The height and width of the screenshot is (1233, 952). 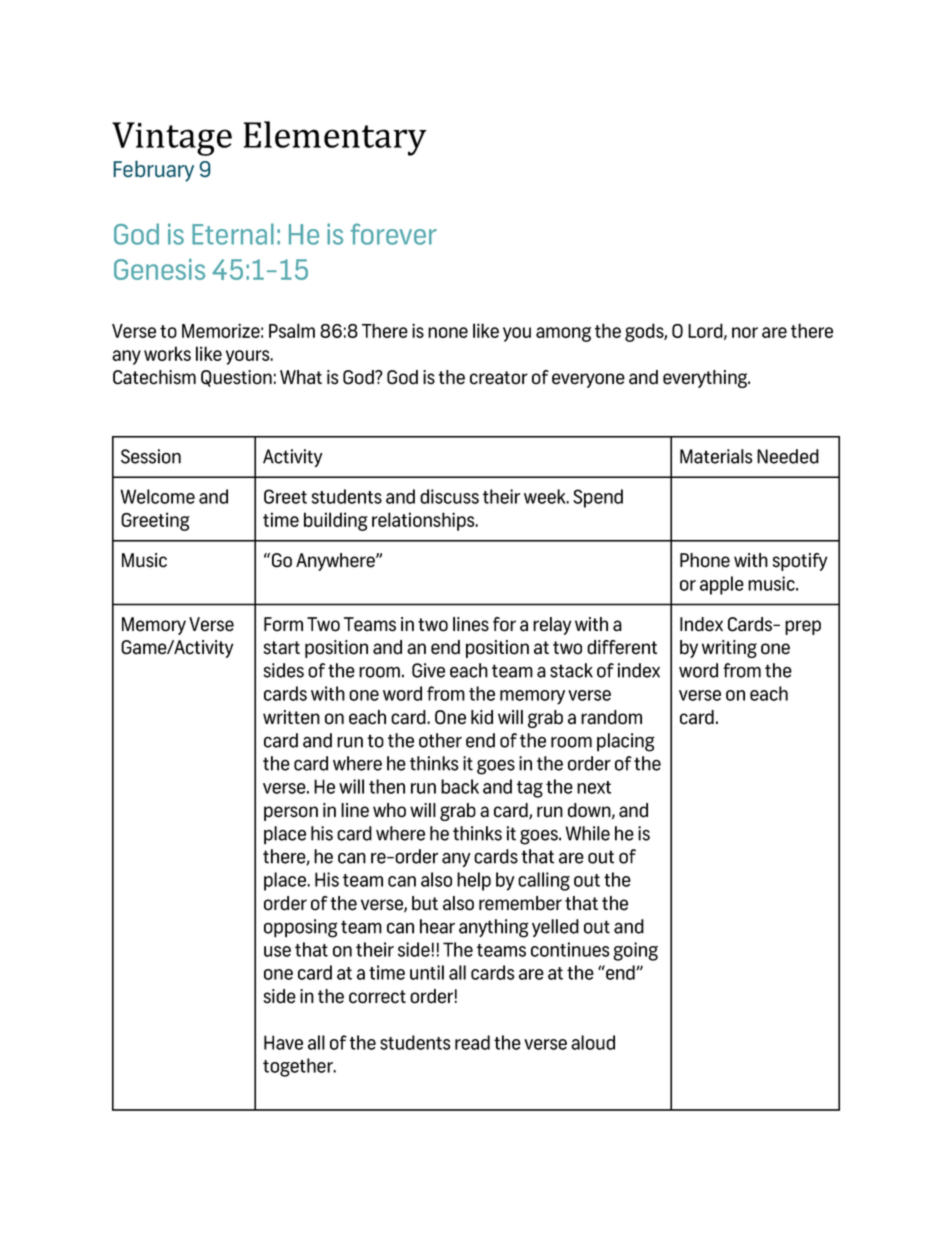 What do you see at coordinates (291, 717) in the screenshot?
I see `written` at bounding box center [291, 717].
